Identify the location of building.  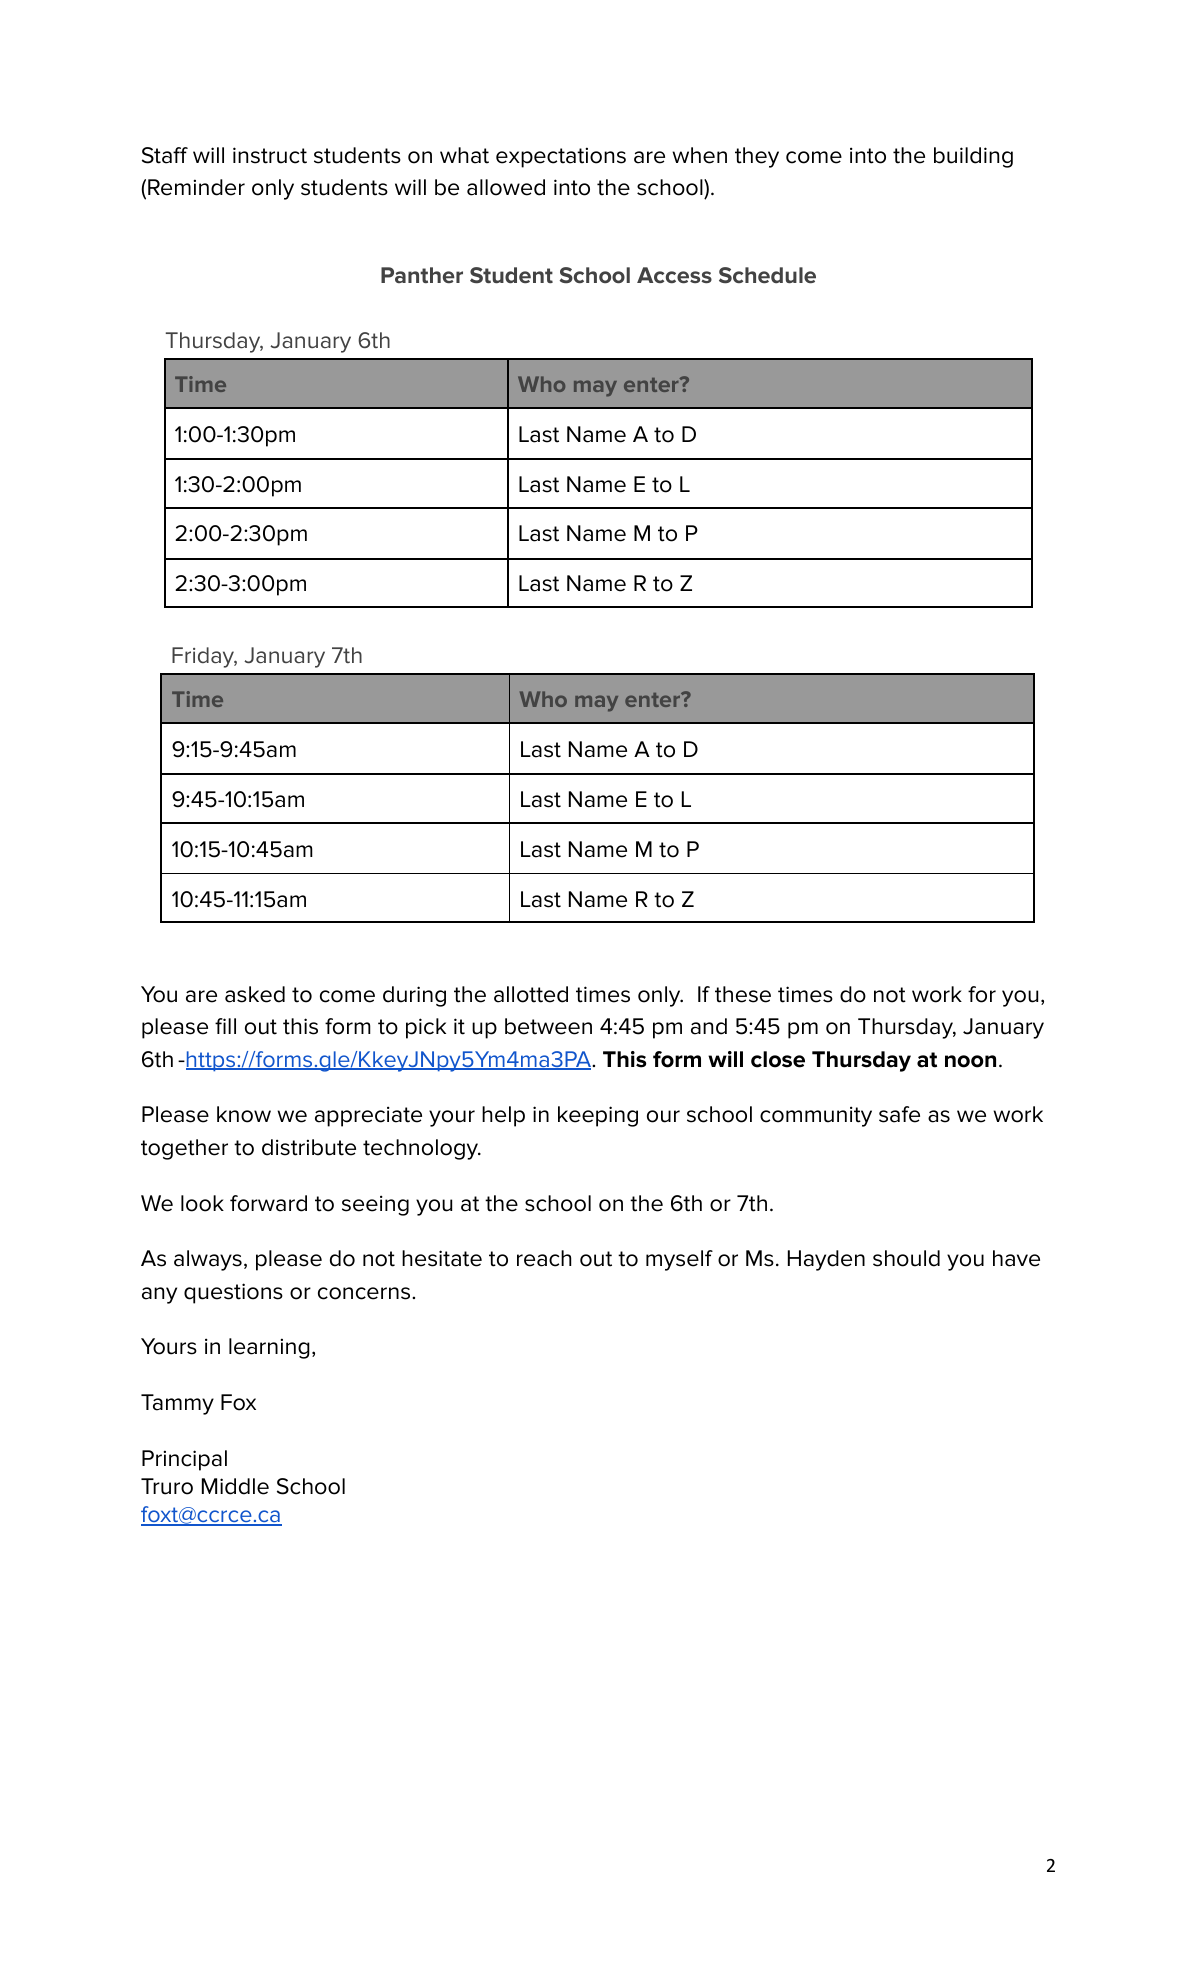
(973, 157).
